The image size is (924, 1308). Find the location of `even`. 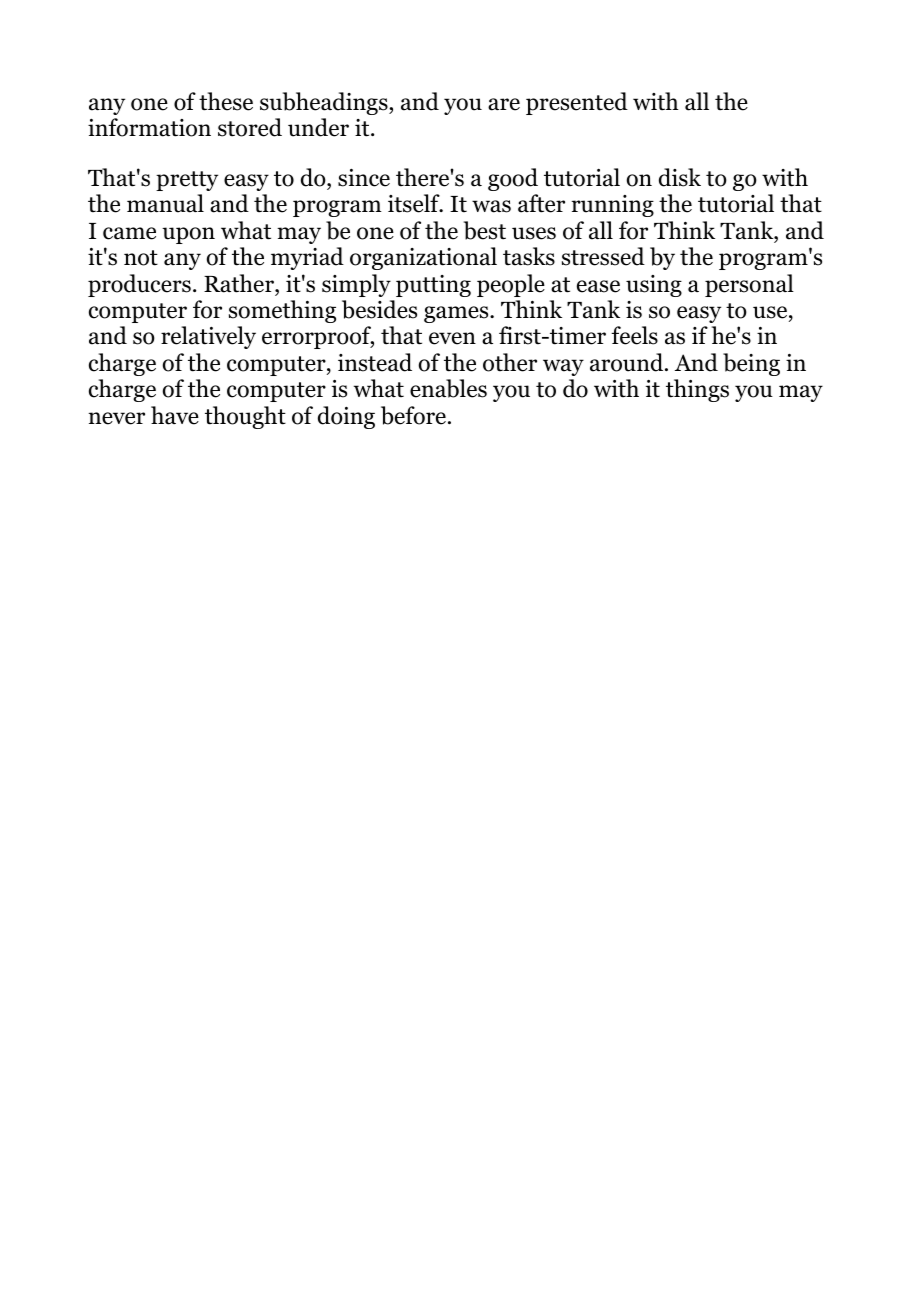

even is located at coordinates (452, 338).
